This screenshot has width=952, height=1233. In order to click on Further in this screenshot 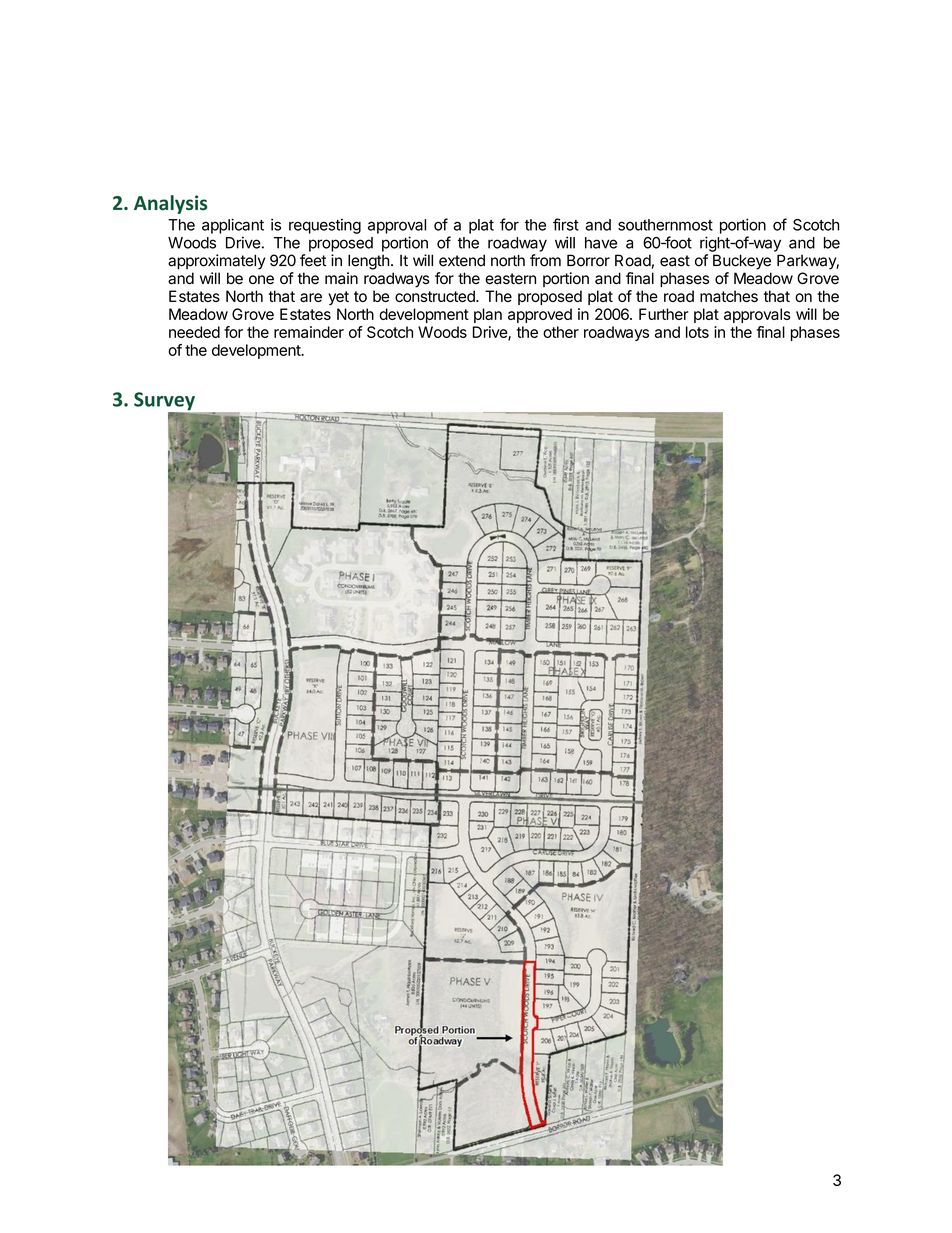, I will do `click(664, 314)`.
